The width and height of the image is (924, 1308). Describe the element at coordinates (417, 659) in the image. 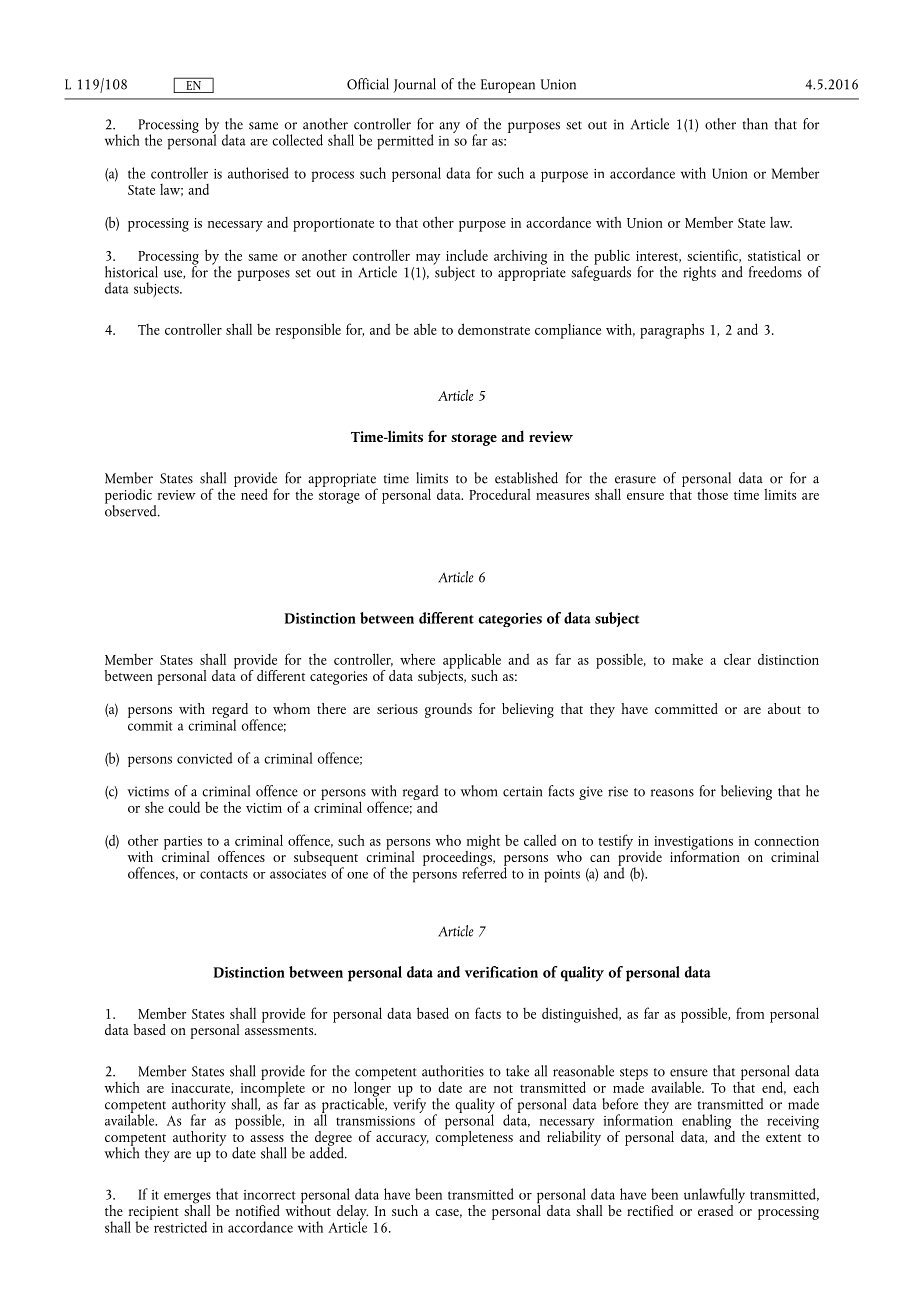

I see `where` at that location.
